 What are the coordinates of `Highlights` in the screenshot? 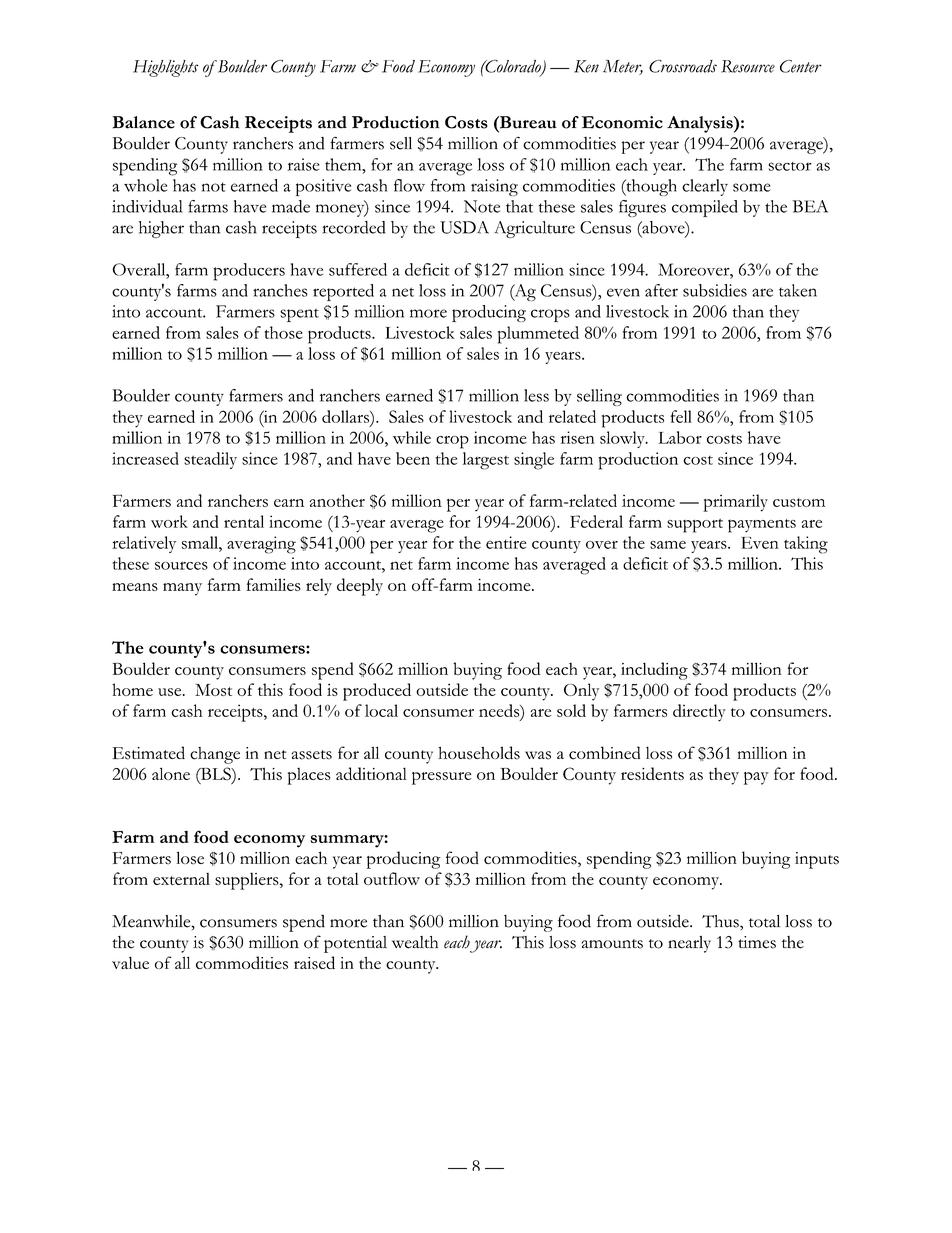 It's located at (165, 68).
